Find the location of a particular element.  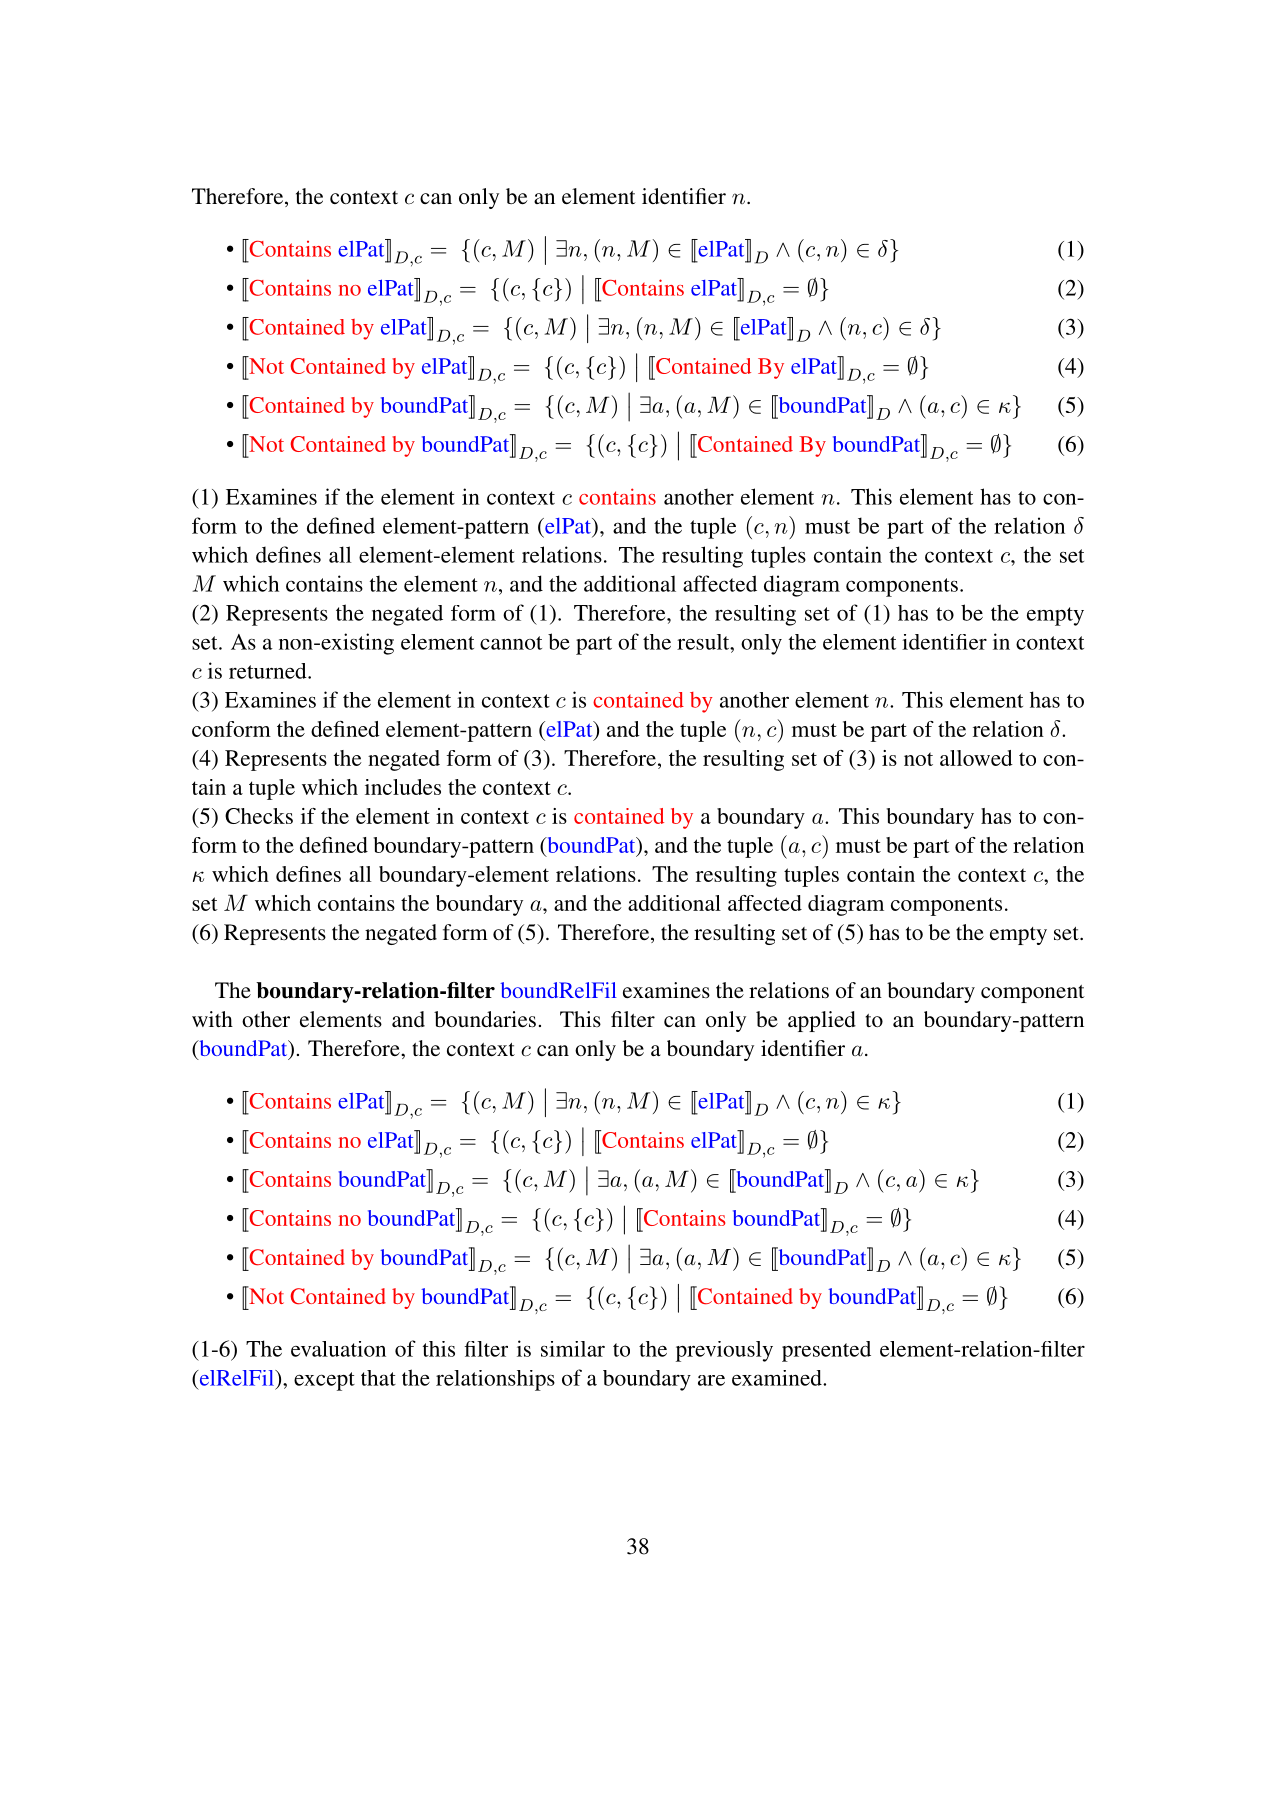

are is located at coordinates (711, 1380).
